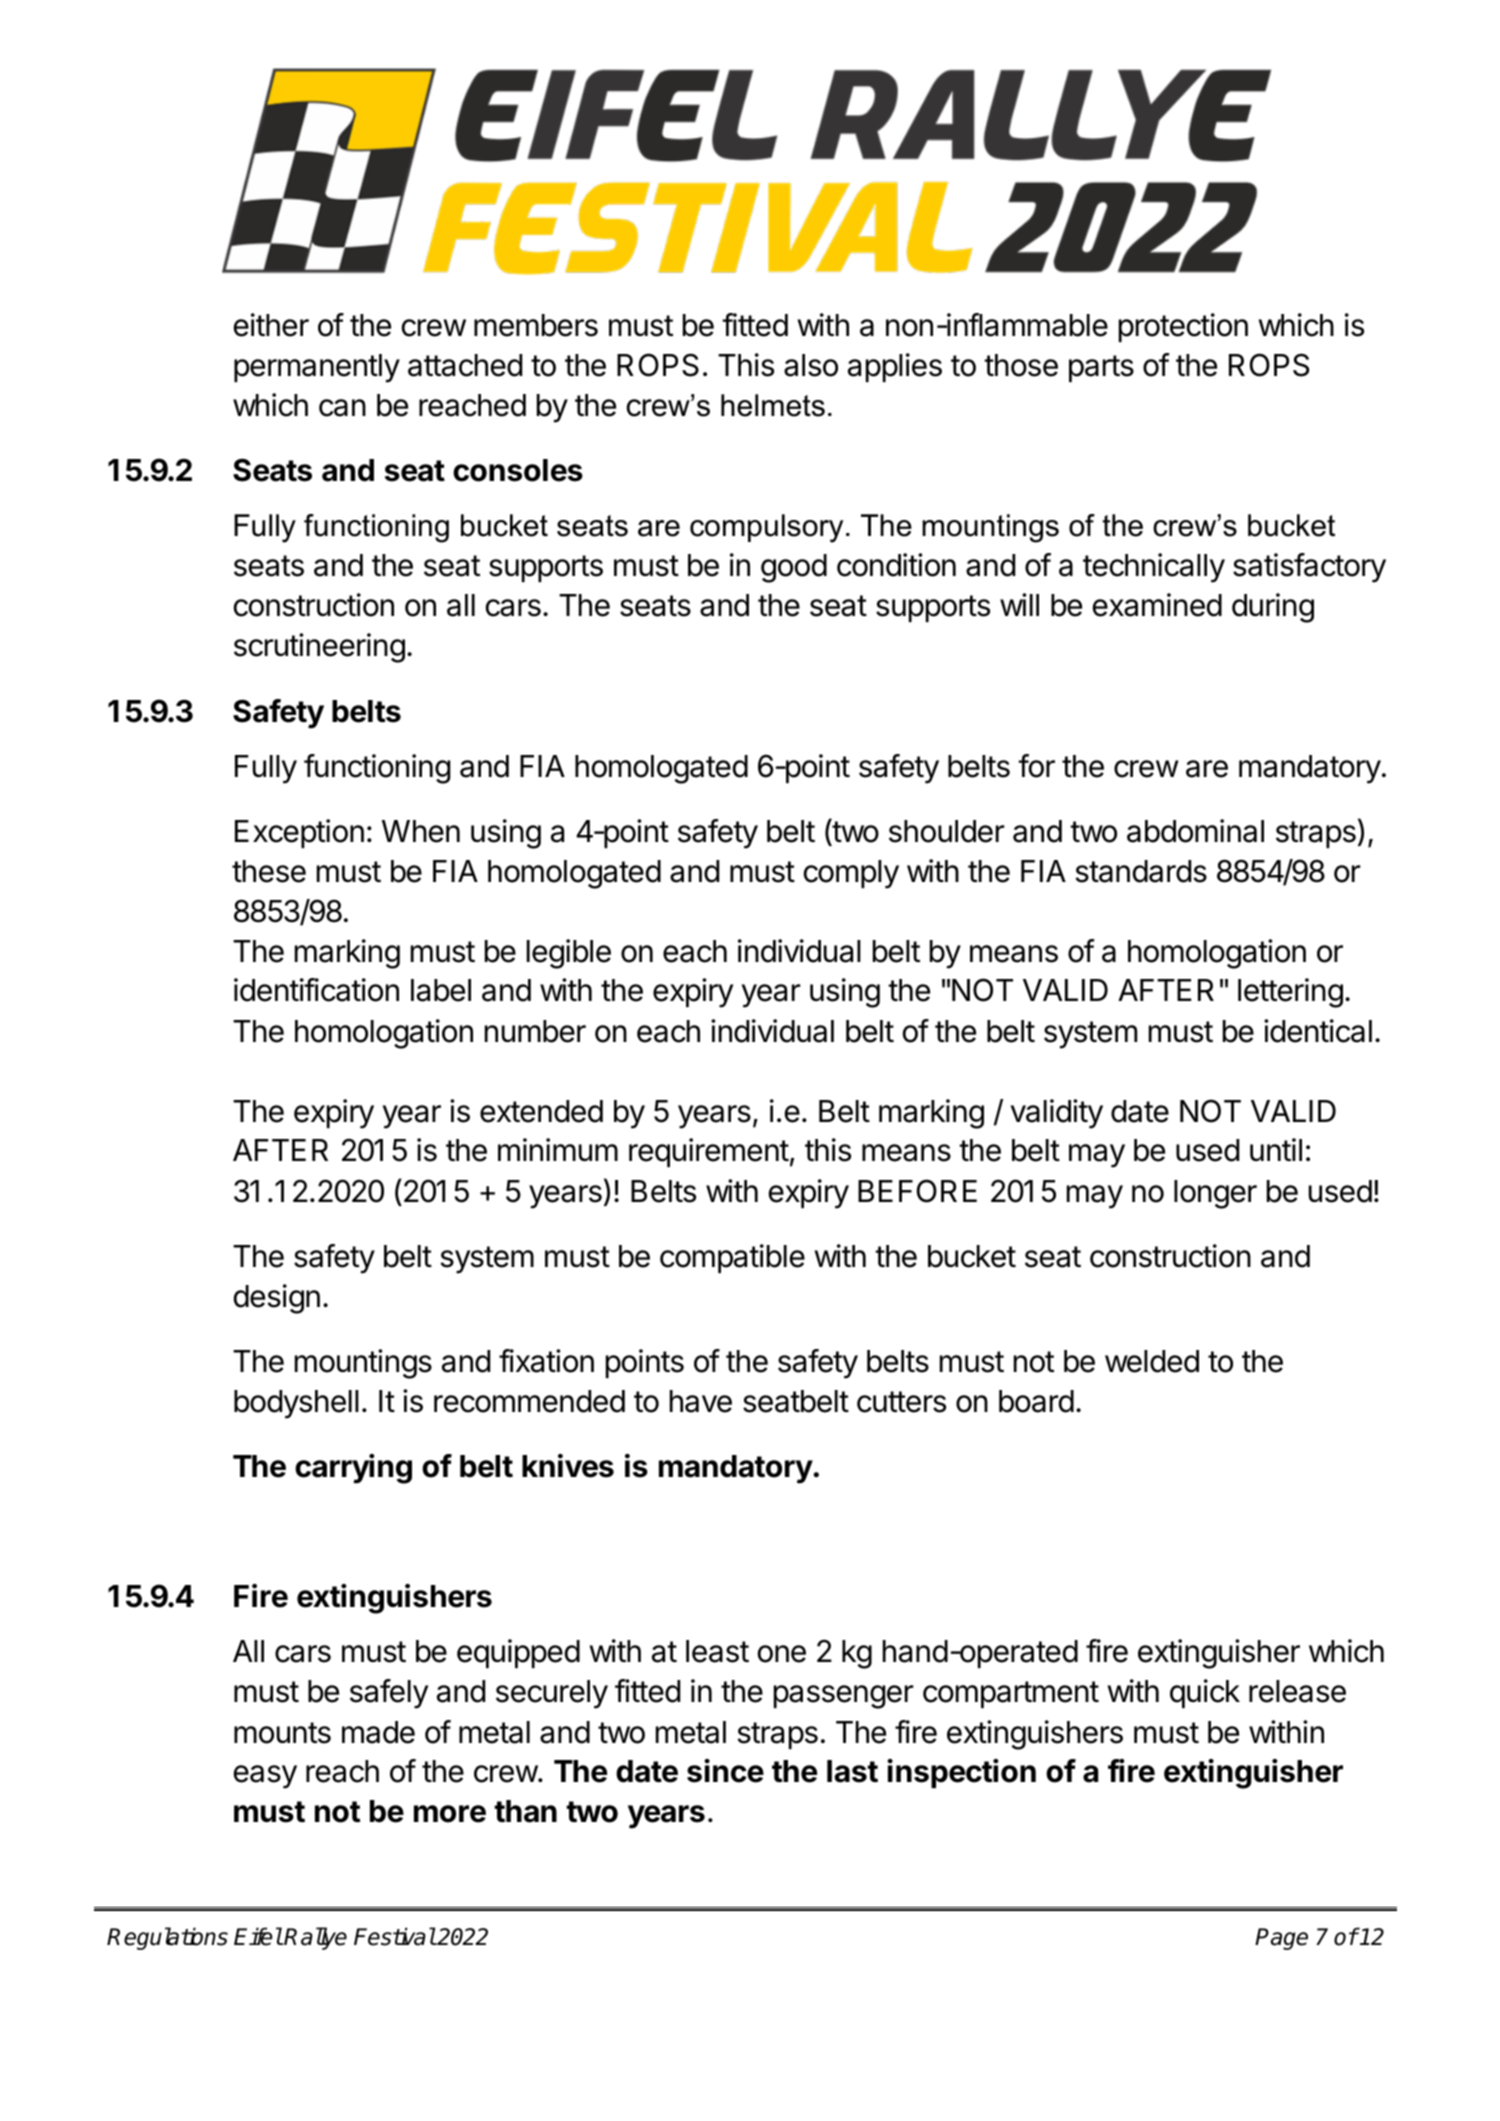 This document has width=1500, height=2121. What do you see at coordinates (1036, 1401) in the document?
I see `board` at bounding box center [1036, 1401].
